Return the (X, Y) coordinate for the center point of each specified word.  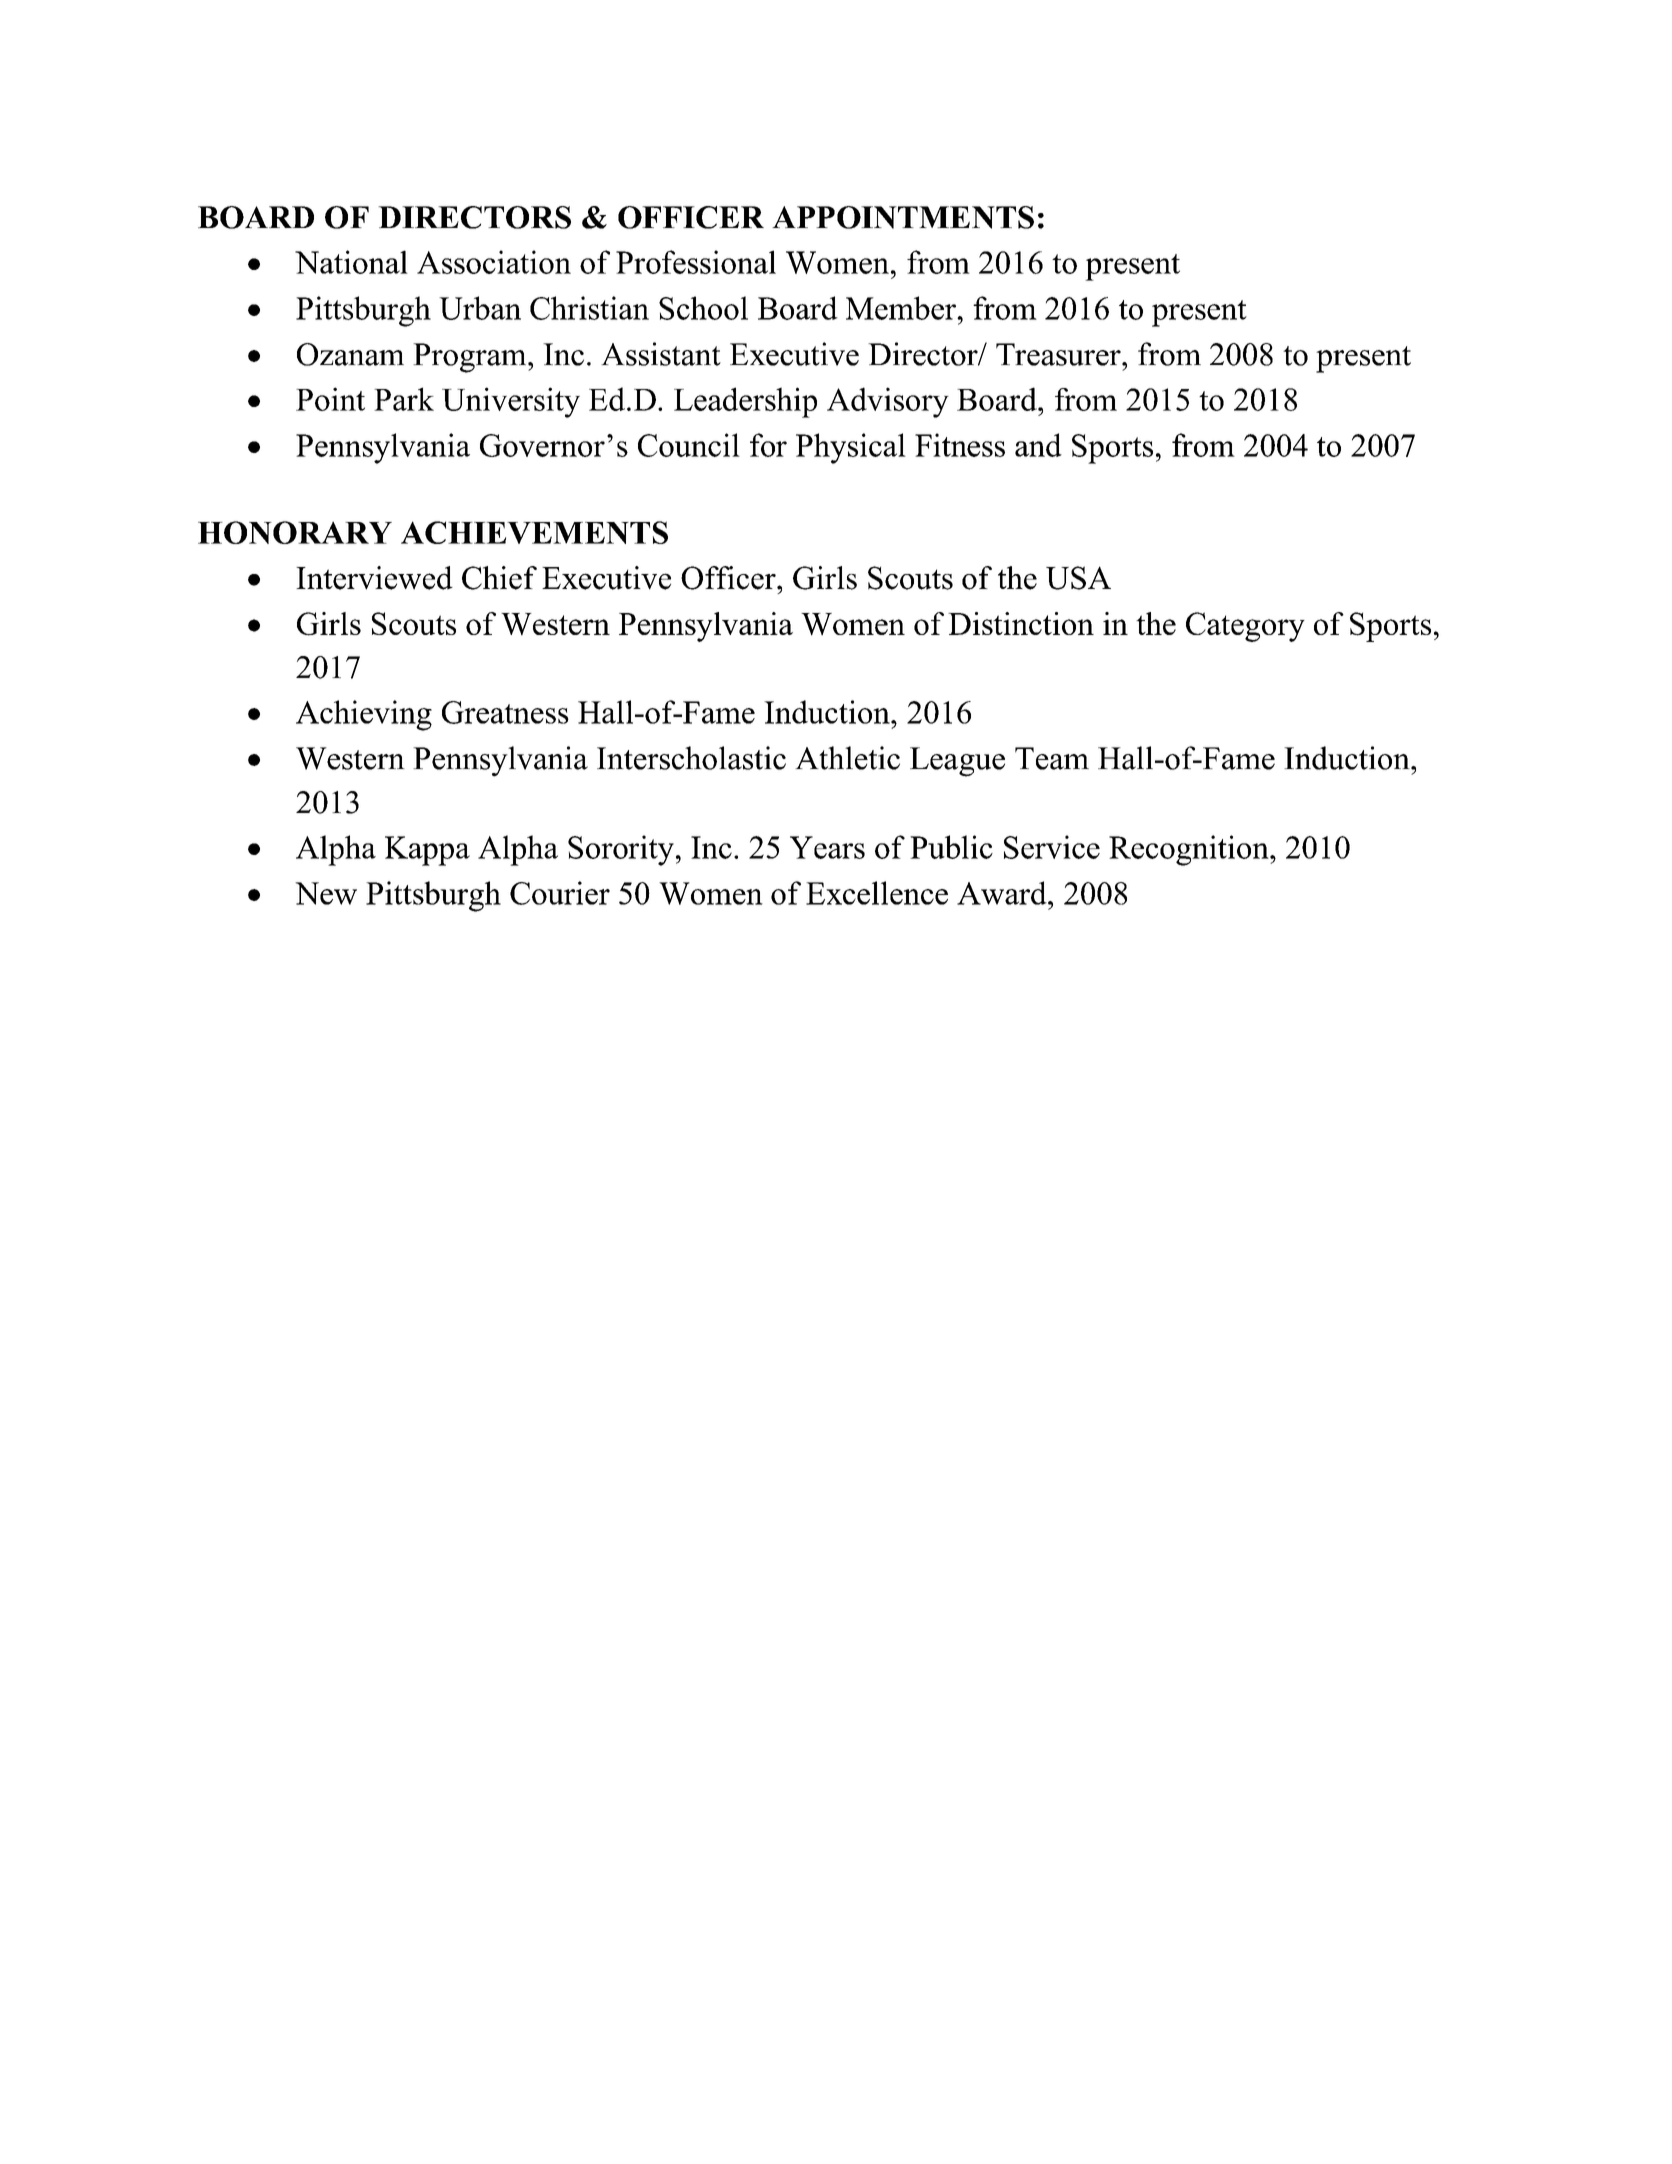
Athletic (847, 758)
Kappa (427, 851)
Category (1245, 627)
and (1038, 445)
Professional (696, 262)
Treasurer (1059, 354)
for (768, 445)
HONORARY (295, 532)
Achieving (364, 715)
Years (827, 847)
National (351, 262)
